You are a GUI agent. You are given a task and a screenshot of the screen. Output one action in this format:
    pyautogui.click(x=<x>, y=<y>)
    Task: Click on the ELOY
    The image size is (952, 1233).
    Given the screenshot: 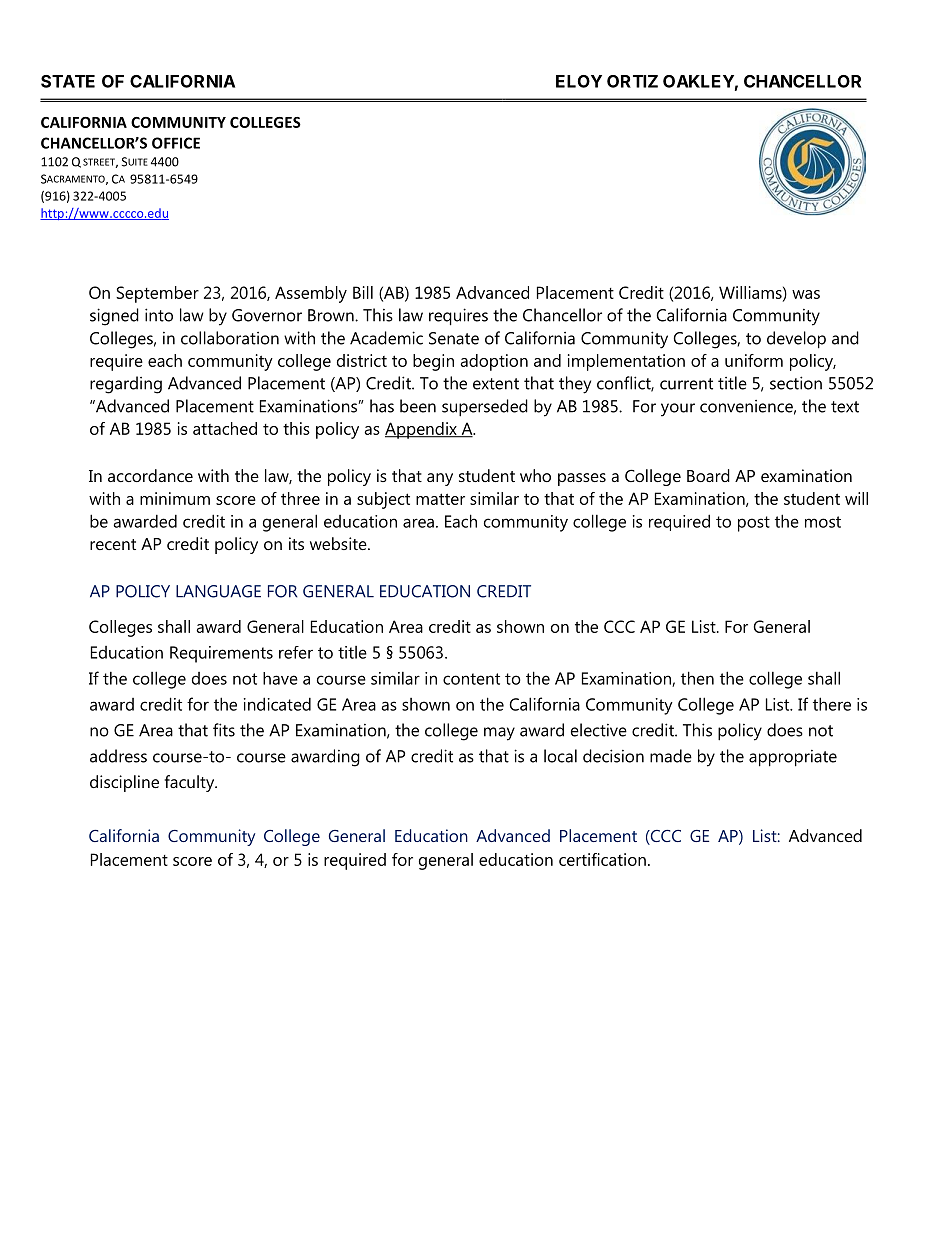 What is the action you would take?
    pyautogui.click(x=579, y=81)
